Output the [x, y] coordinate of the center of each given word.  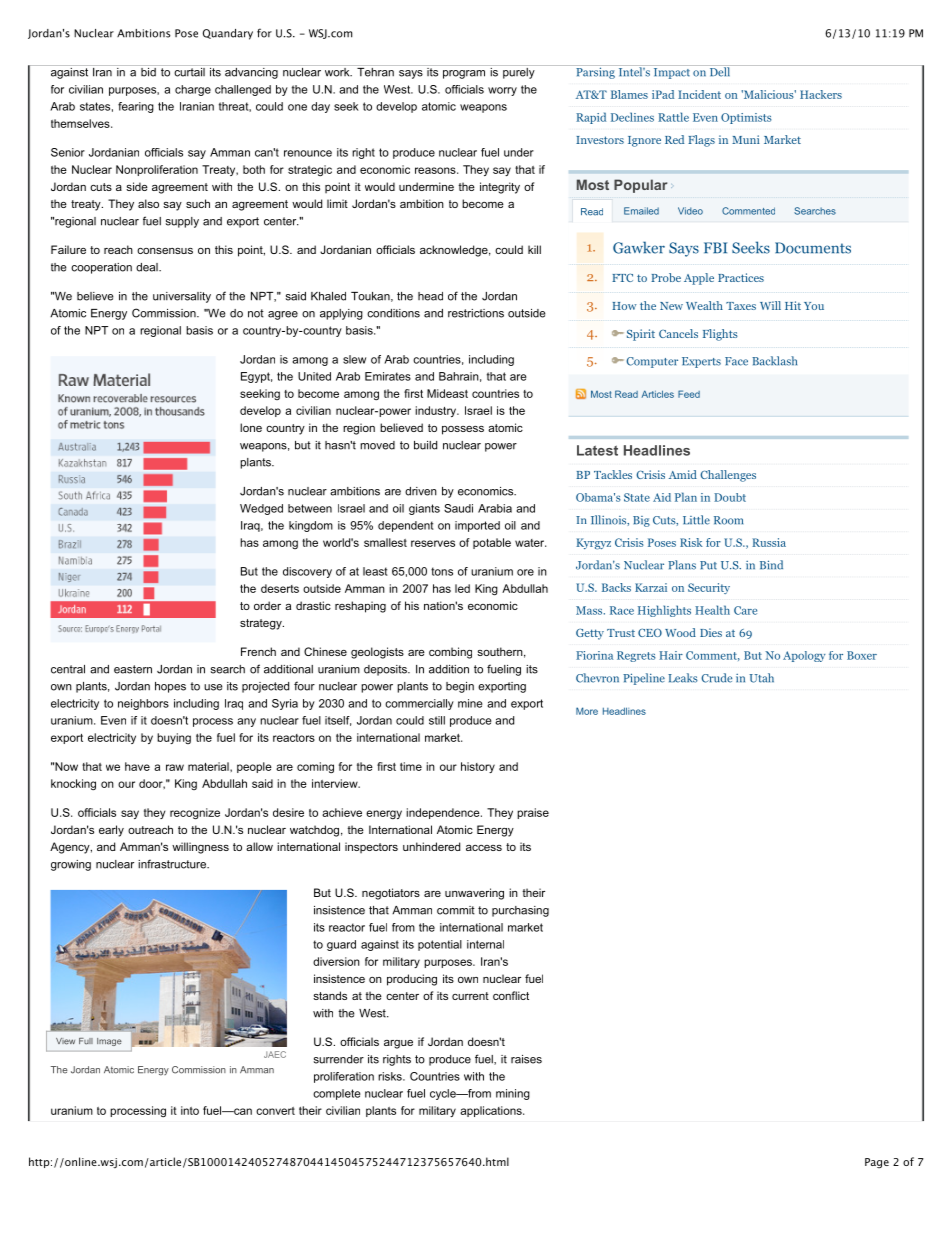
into [190, 1110]
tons [442, 571]
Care [745, 610]
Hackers [821, 94]
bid [148, 71]
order [267, 605]
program [464, 74]
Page [877, 1163]
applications [492, 1111]
